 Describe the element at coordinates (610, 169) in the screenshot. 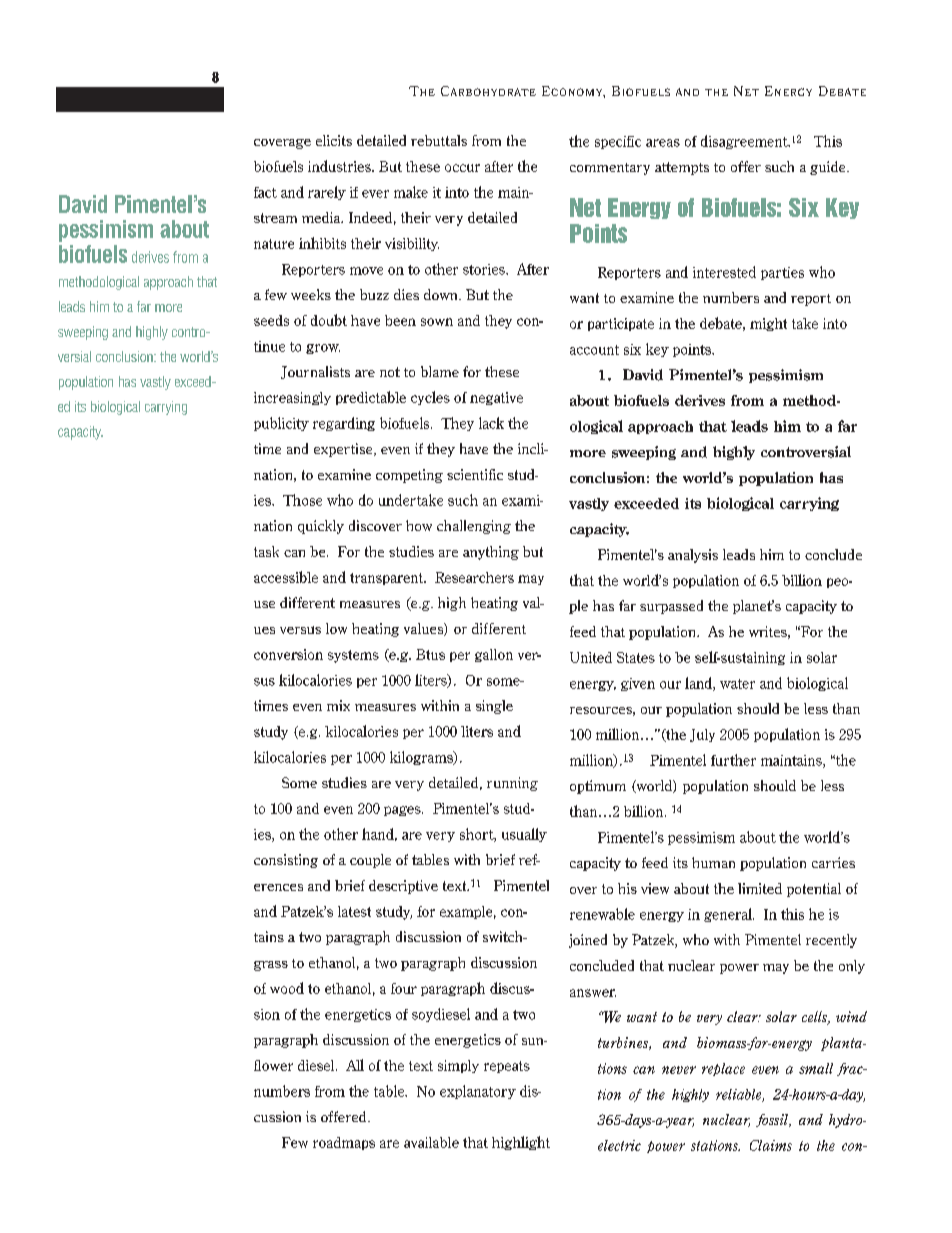

I see `commentary` at that location.
